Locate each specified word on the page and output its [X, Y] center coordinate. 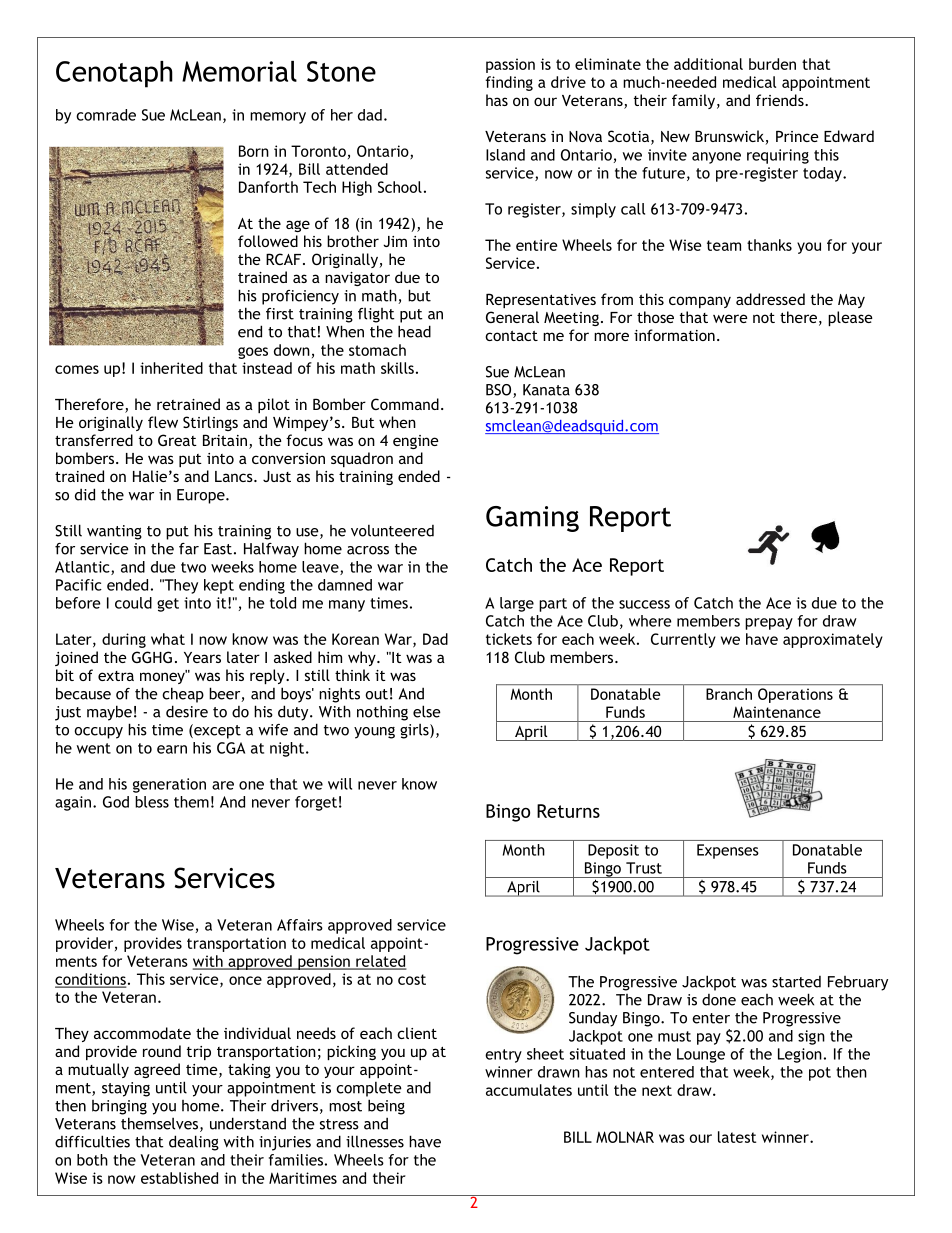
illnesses [375, 1141]
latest [737, 1137]
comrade [106, 115]
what [168, 639]
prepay [769, 624]
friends [781, 100]
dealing [194, 1143]
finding [509, 83]
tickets [509, 639]
